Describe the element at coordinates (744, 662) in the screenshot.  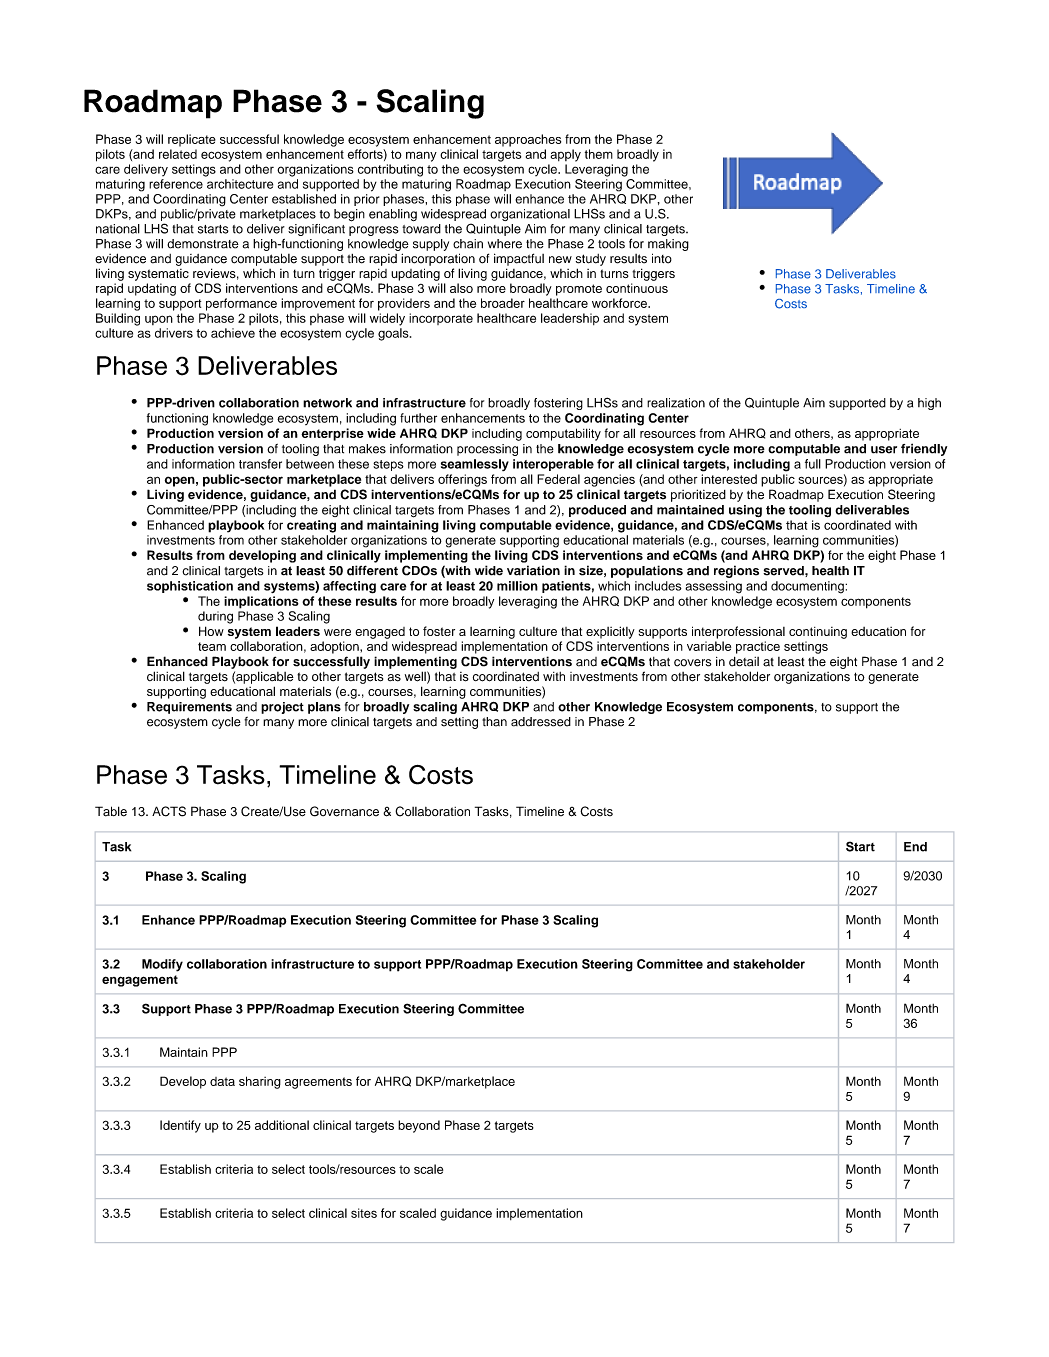
I see `detail` at that location.
